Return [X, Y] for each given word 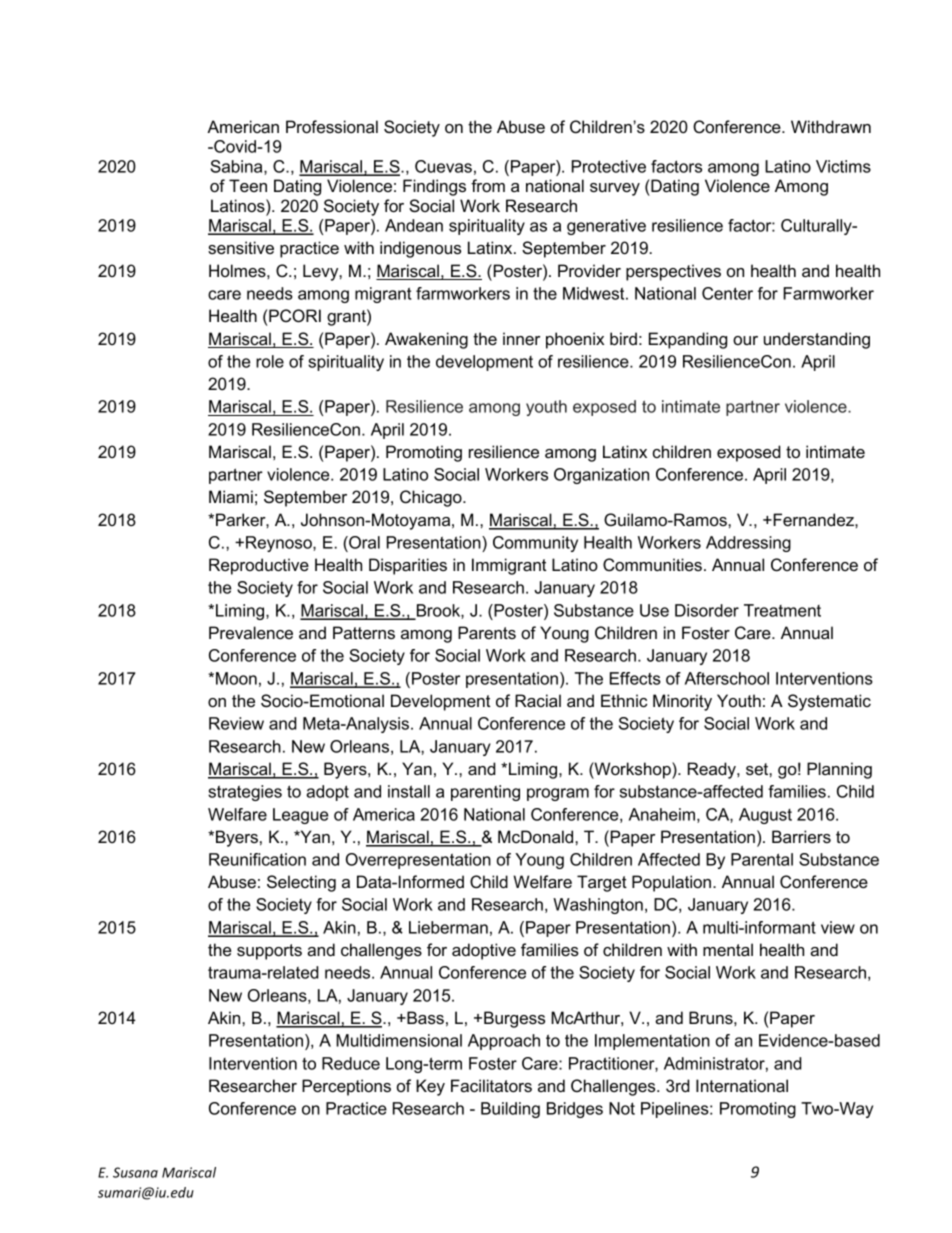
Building [510, 1110]
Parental [762, 859]
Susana [135, 1172]
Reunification [257, 859]
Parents [487, 632]
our [745, 340]
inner [521, 338]
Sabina [237, 167]
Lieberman [448, 927]
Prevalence [251, 632]
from [488, 185]
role [270, 361]
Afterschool [727, 678]
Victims [843, 166]
